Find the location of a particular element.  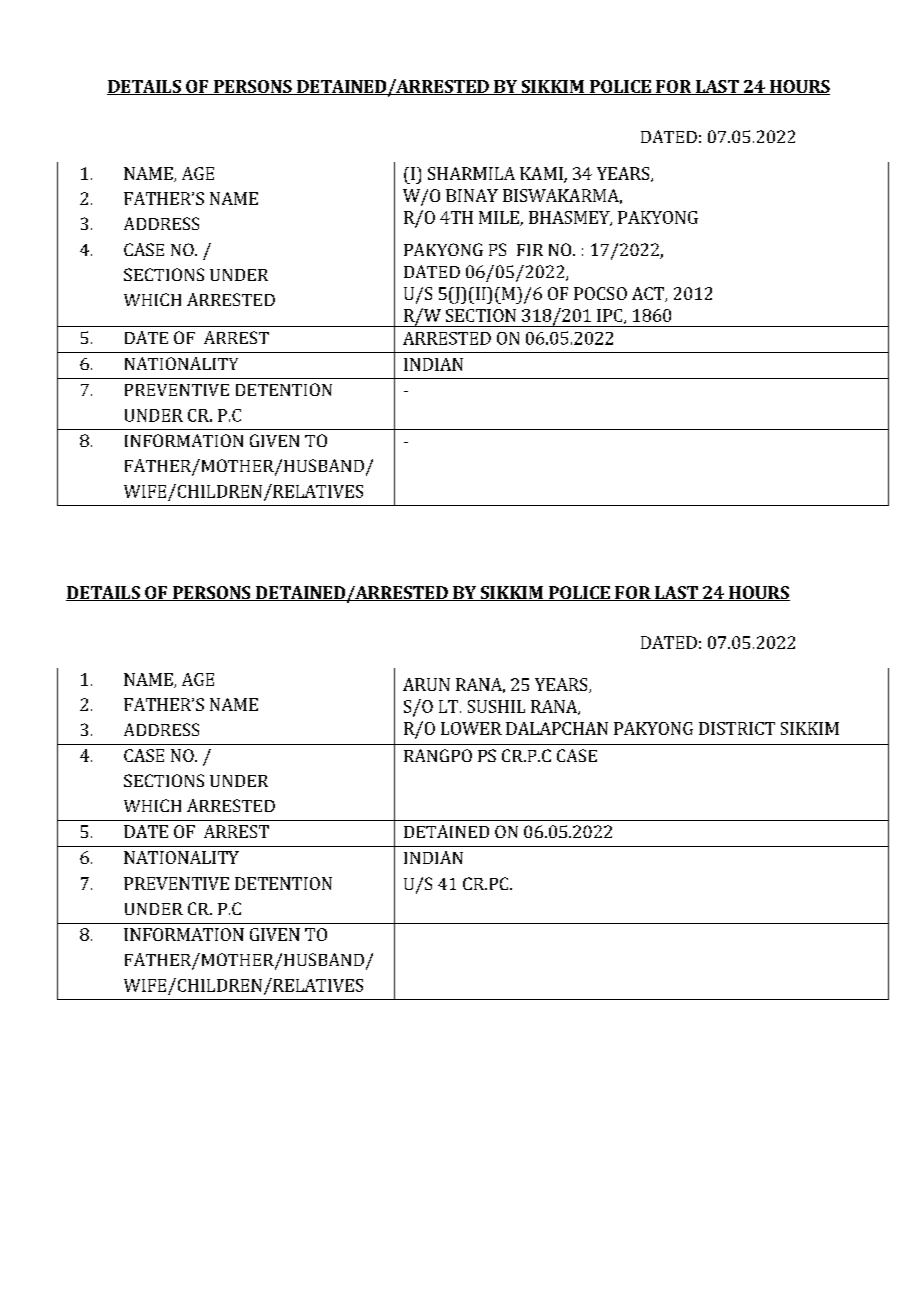

LOWER is located at coordinates (471, 728).
